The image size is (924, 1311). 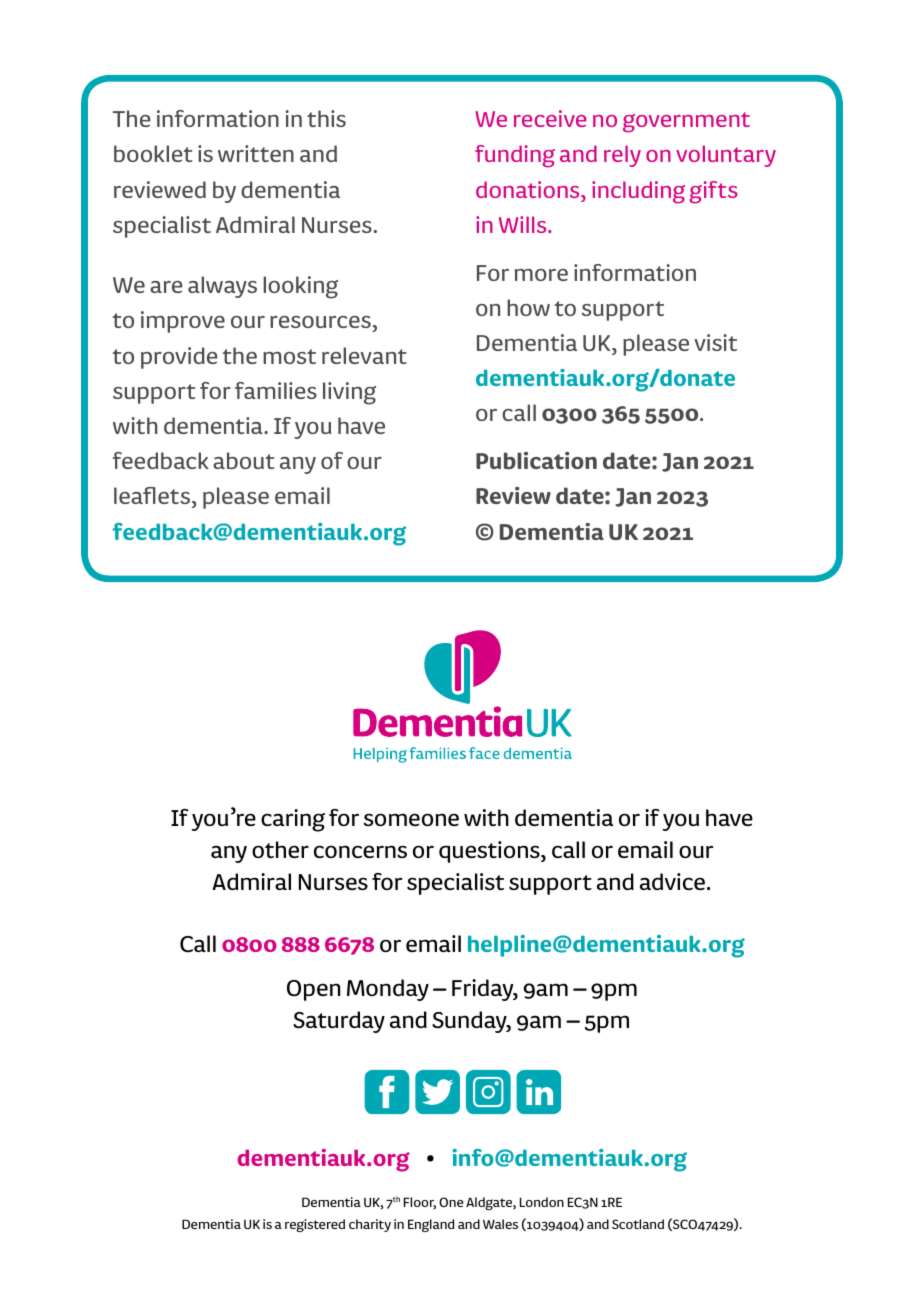 What do you see at coordinates (315, 1225) in the image?
I see `registered` at bounding box center [315, 1225].
